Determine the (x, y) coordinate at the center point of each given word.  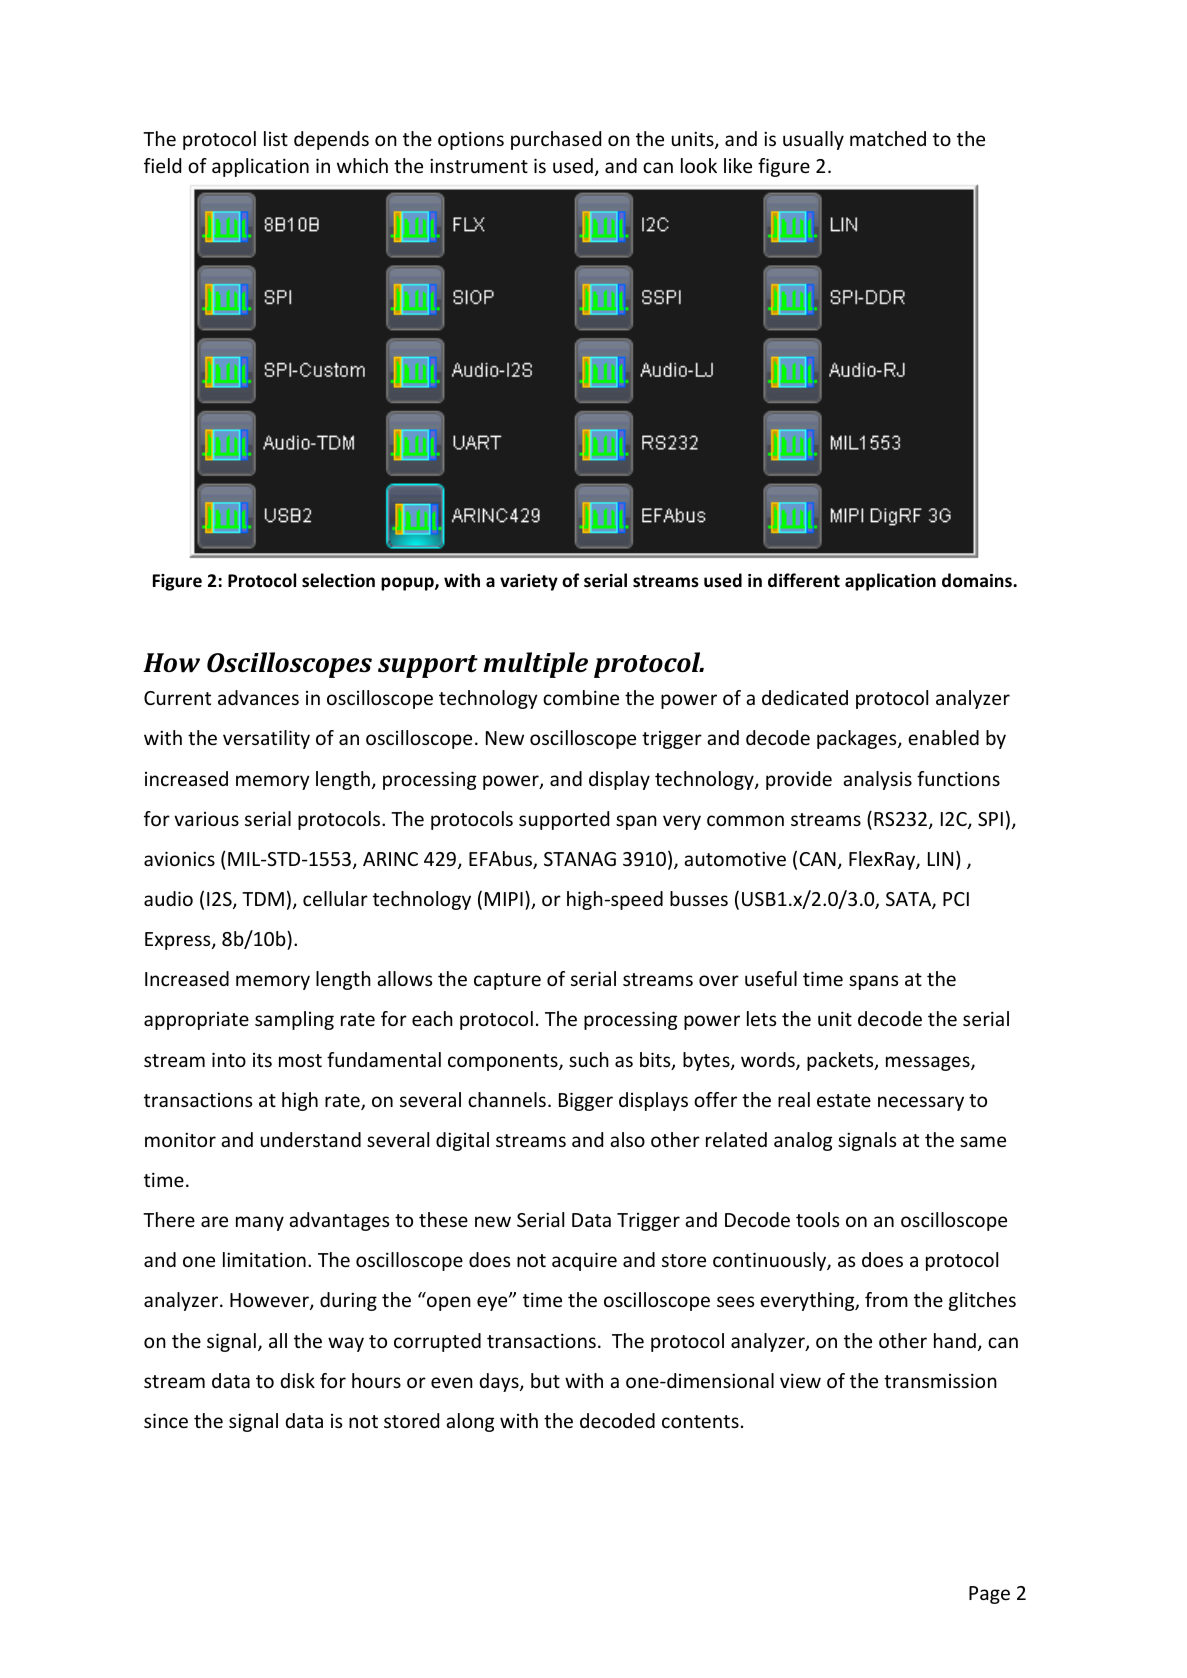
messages (929, 1063)
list (276, 138)
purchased (556, 140)
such (589, 1059)
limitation (264, 1259)
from (886, 1299)
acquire (584, 1261)
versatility (266, 739)
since (166, 1420)
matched (888, 138)
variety (529, 582)
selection (338, 580)
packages (858, 739)
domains (978, 580)
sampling (294, 1020)
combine (581, 697)
